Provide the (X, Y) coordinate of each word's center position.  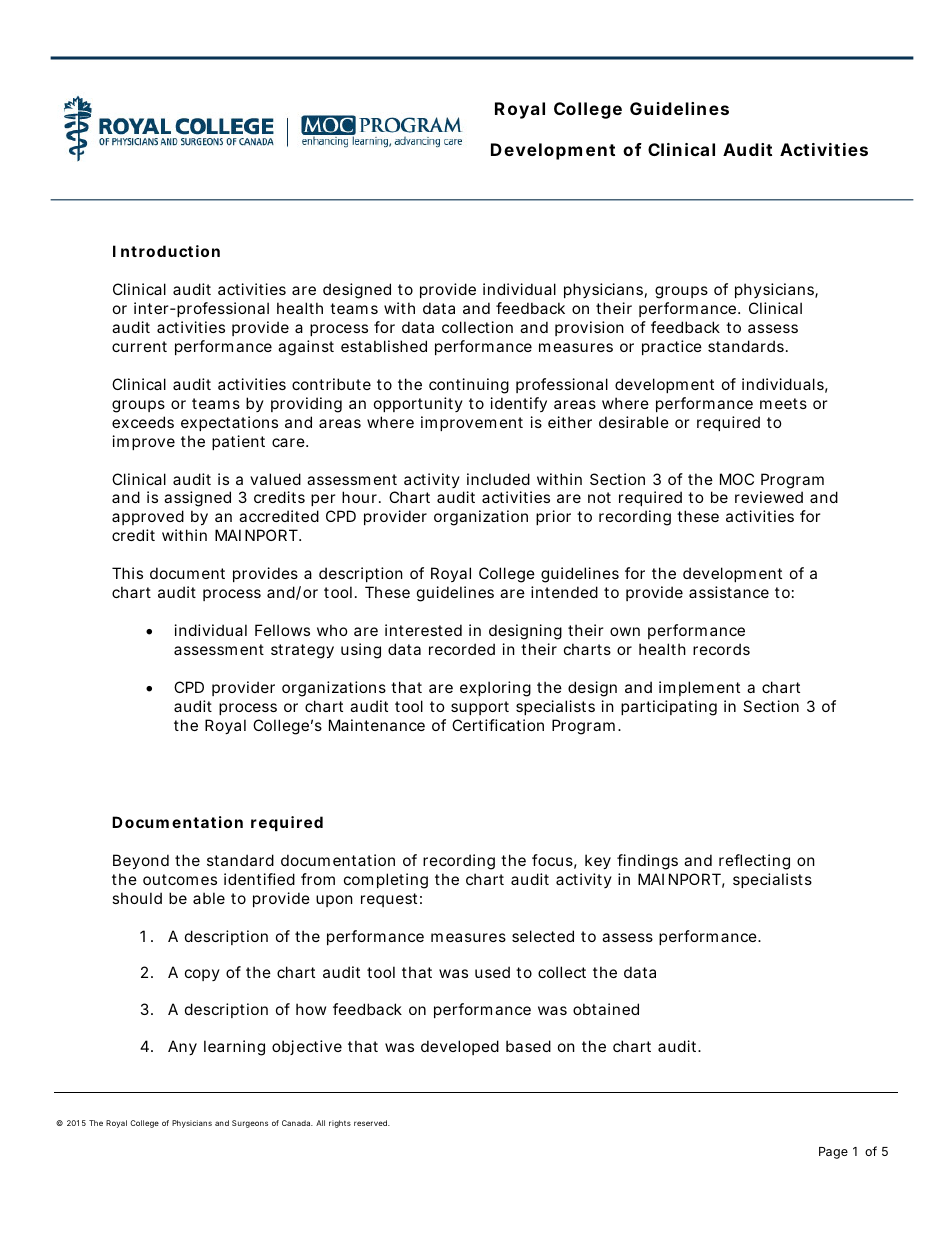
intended (564, 592)
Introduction (166, 251)
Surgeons (250, 1124)
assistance (729, 592)
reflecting (754, 862)
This (127, 573)
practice (672, 347)
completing (386, 881)
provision (589, 328)
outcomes (180, 879)
